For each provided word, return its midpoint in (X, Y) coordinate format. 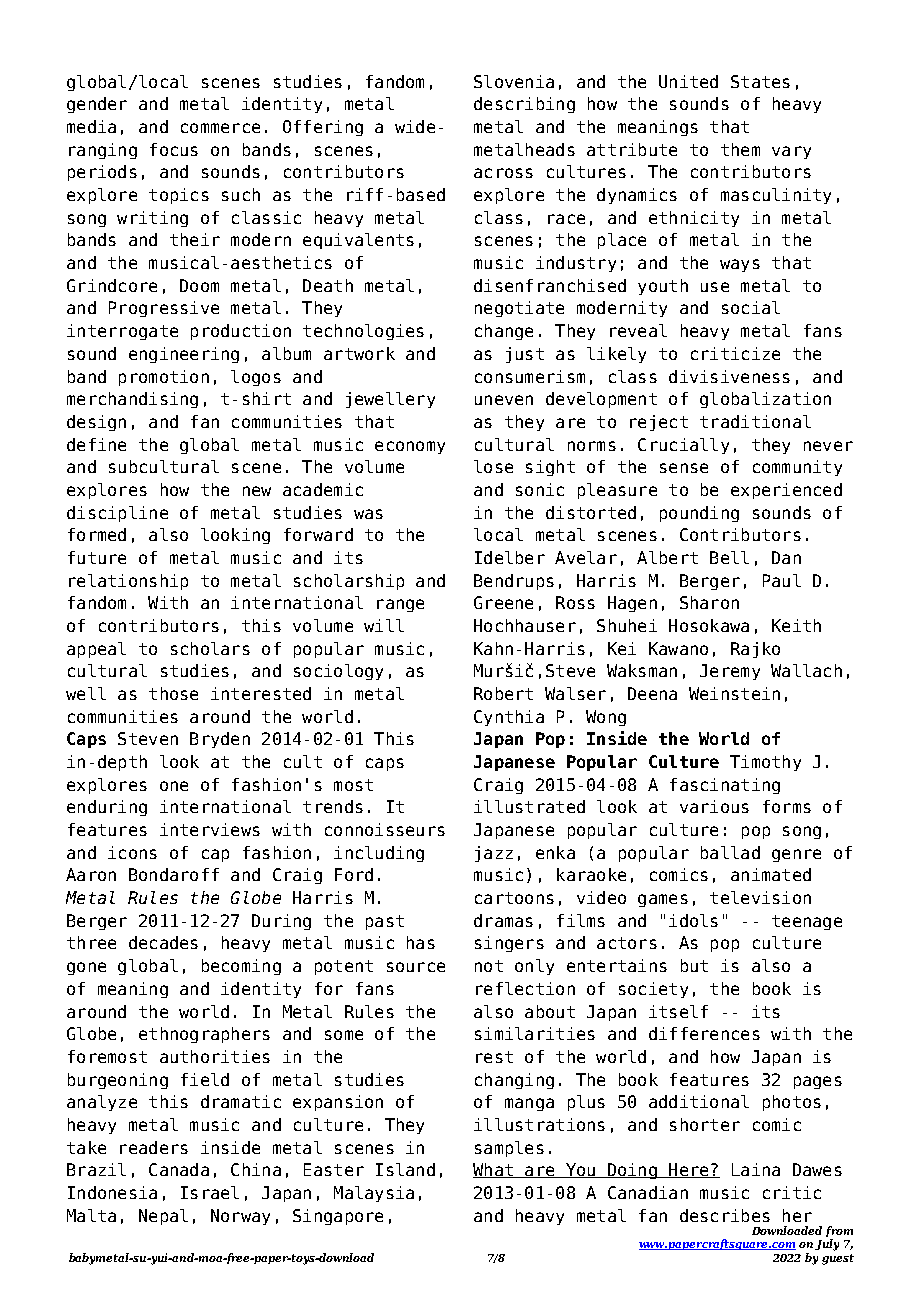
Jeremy (730, 672)
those (173, 693)
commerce (220, 128)
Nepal (163, 1217)
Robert (503, 693)
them (740, 149)
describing (524, 105)
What (494, 1170)
